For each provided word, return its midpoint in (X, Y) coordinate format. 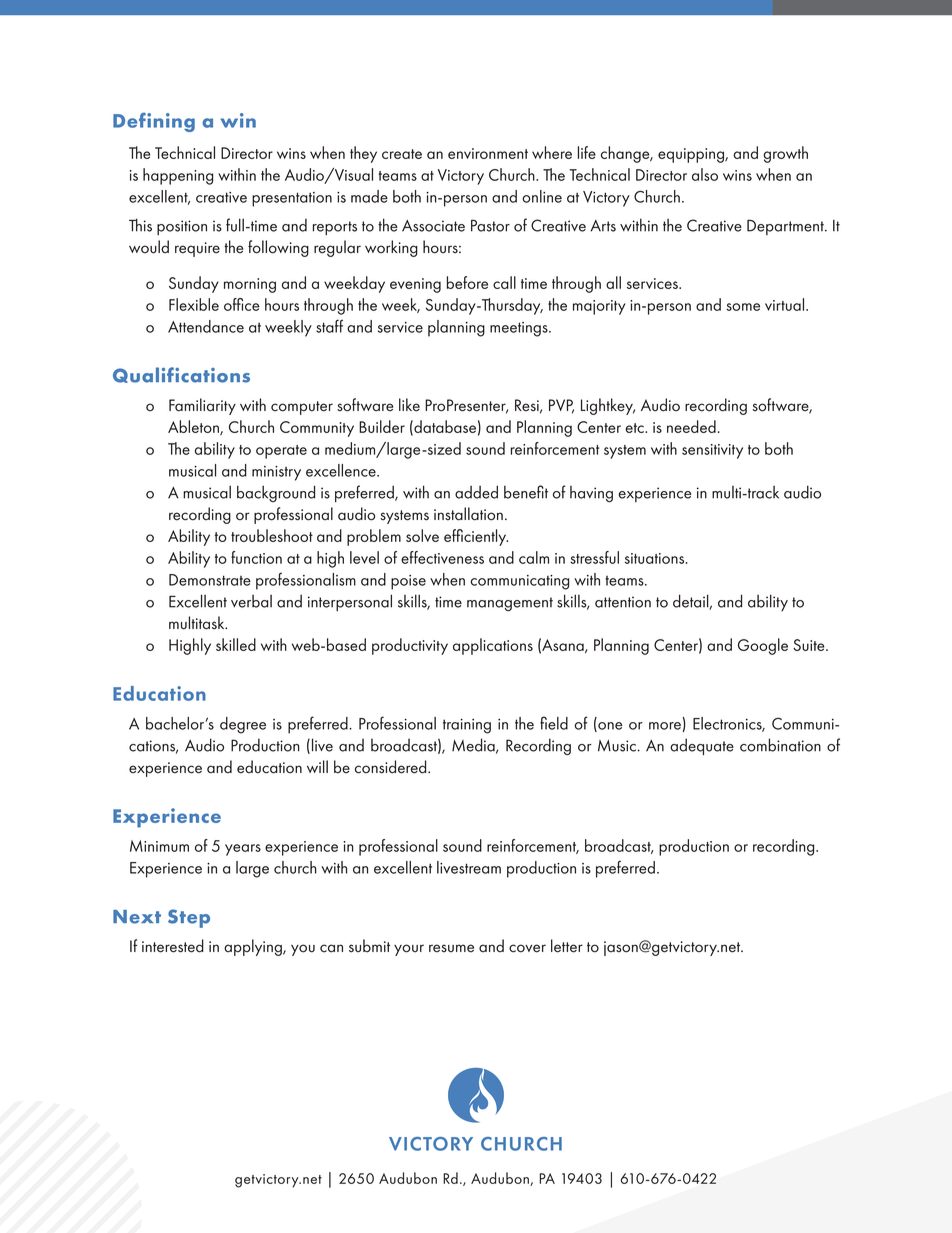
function (256, 557)
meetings (520, 329)
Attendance (206, 326)
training (467, 726)
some (743, 307)
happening (178, 176)
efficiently (476, 537)
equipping (692, 155)
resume (451, 948)
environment (488, 153)
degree (243, 725)
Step (189, 918)
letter (567, 946)
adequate (702, 746)
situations (656, 558)
